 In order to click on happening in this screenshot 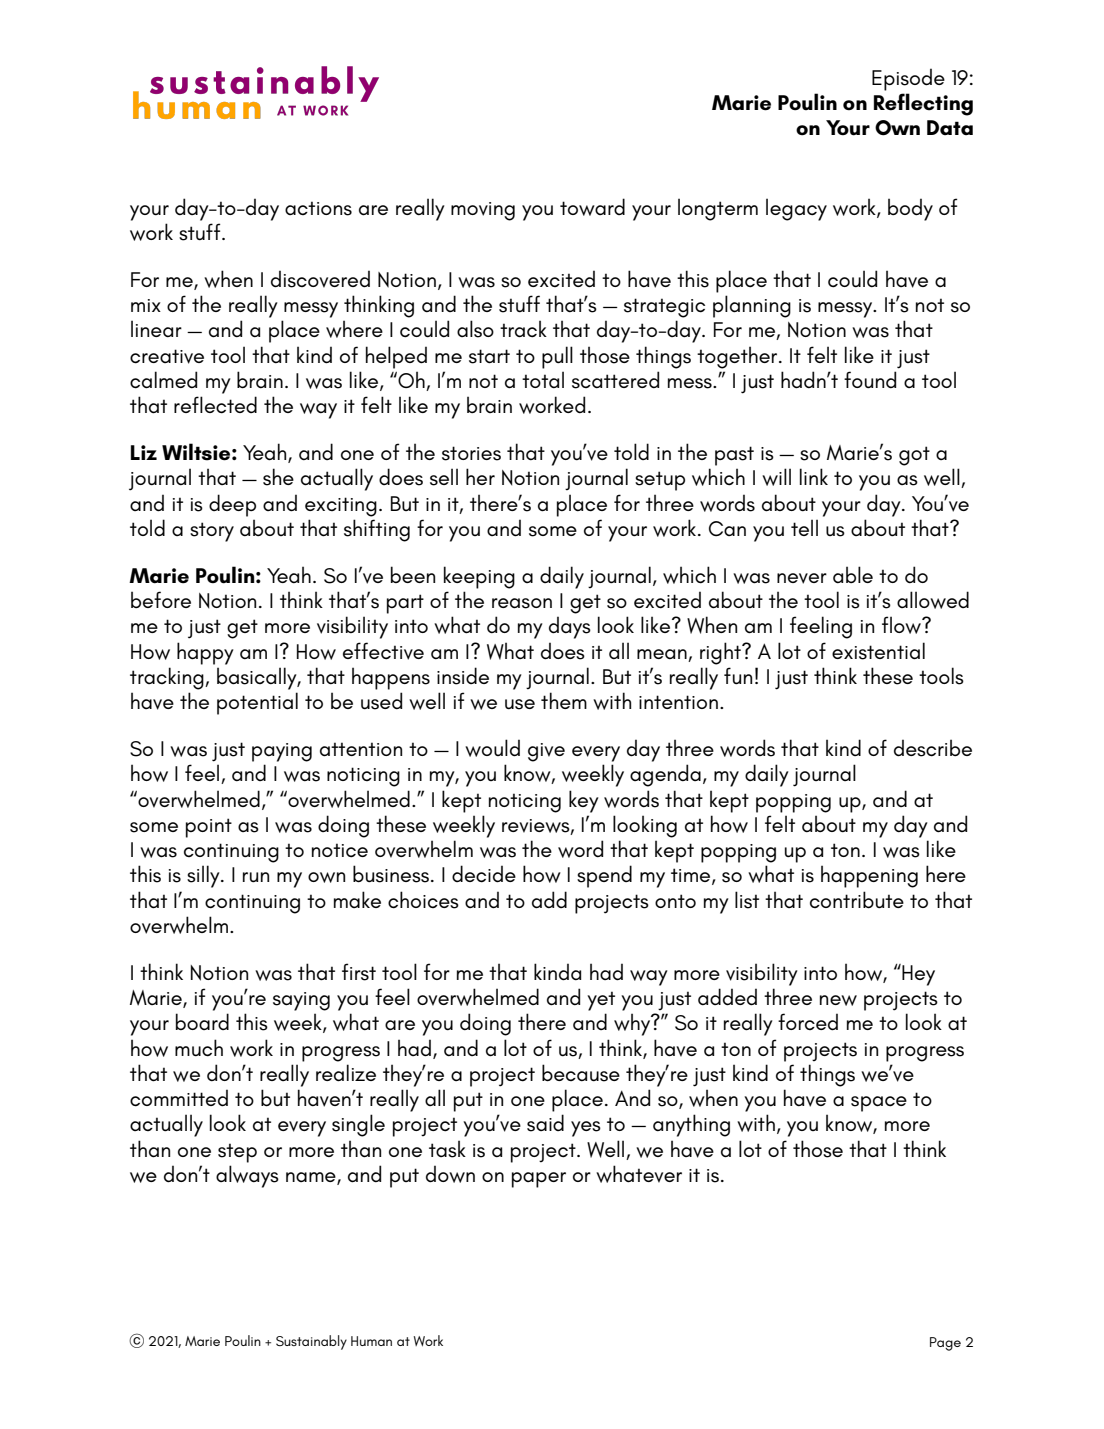, I will do `click(869, 876)`.
